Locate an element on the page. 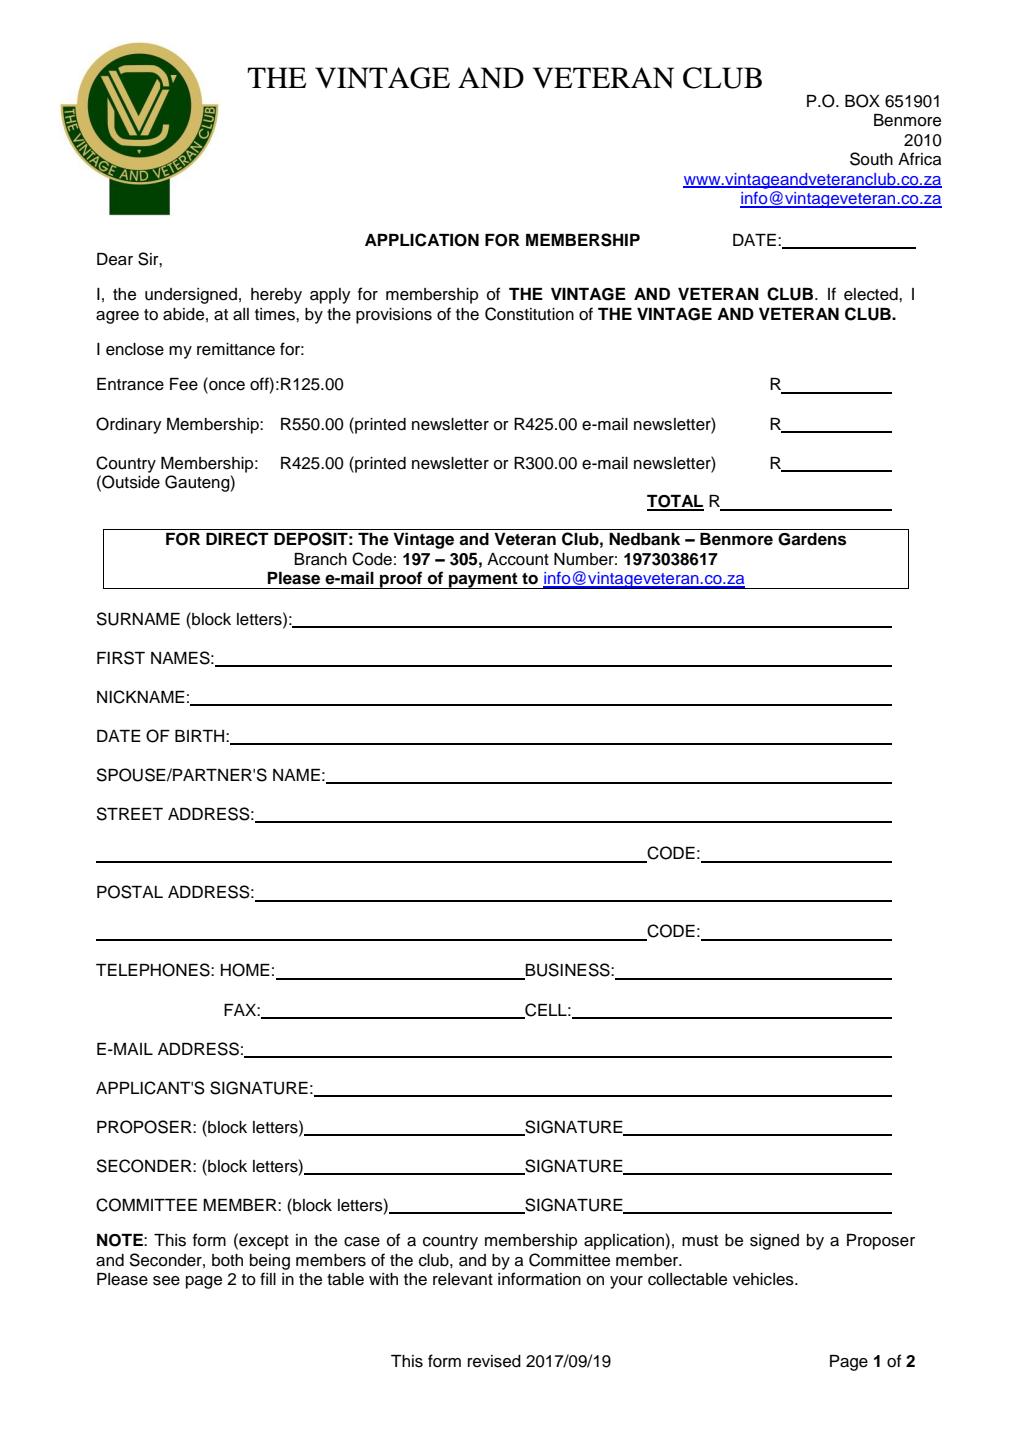  revised is located at coordinates (494, 1361).
